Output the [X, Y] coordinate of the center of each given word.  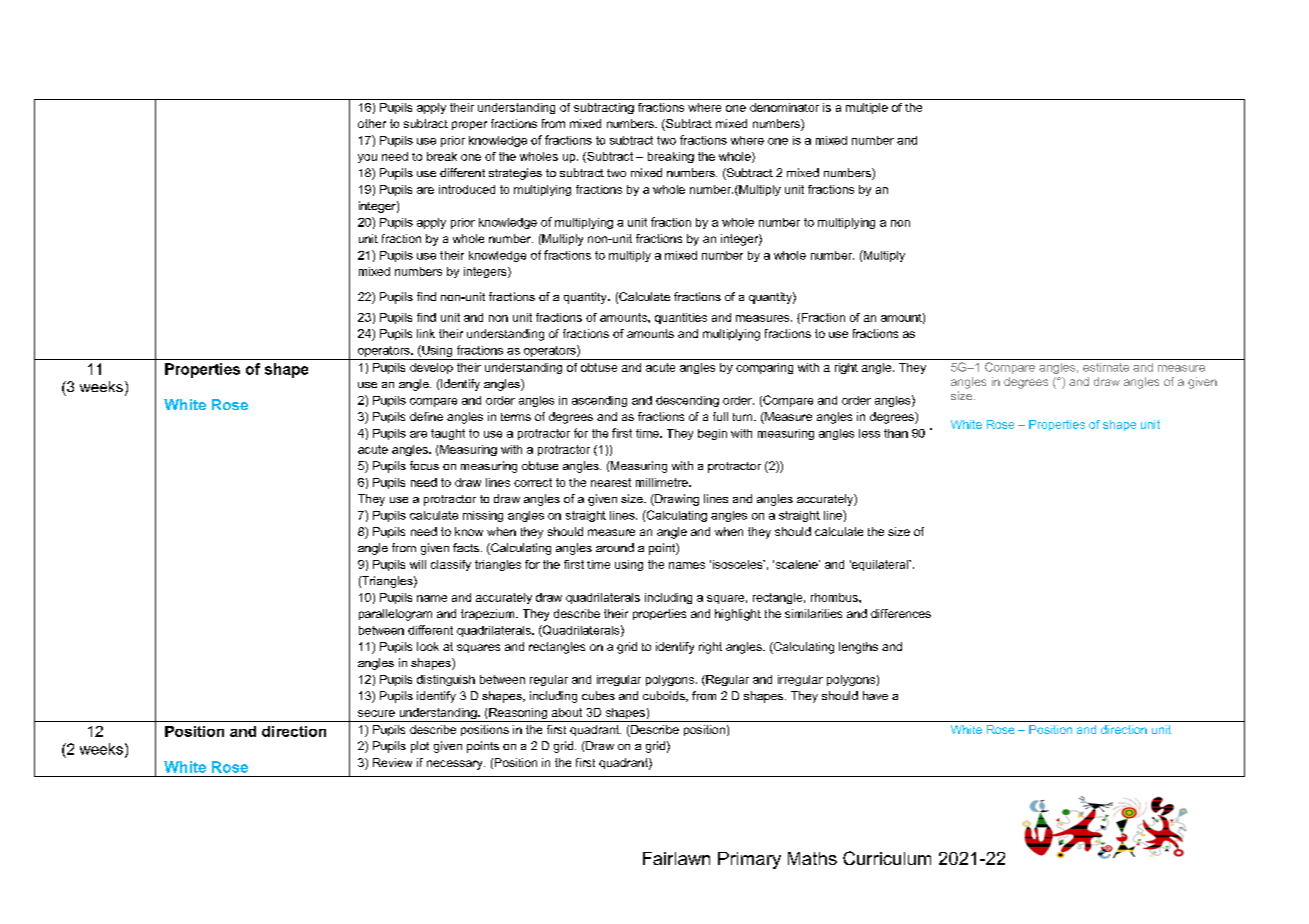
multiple [867, 108]
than [896, 433]
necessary [456, 765]
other [372, 123]
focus [424, 465]
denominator [784, 107]
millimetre [663, 482]
